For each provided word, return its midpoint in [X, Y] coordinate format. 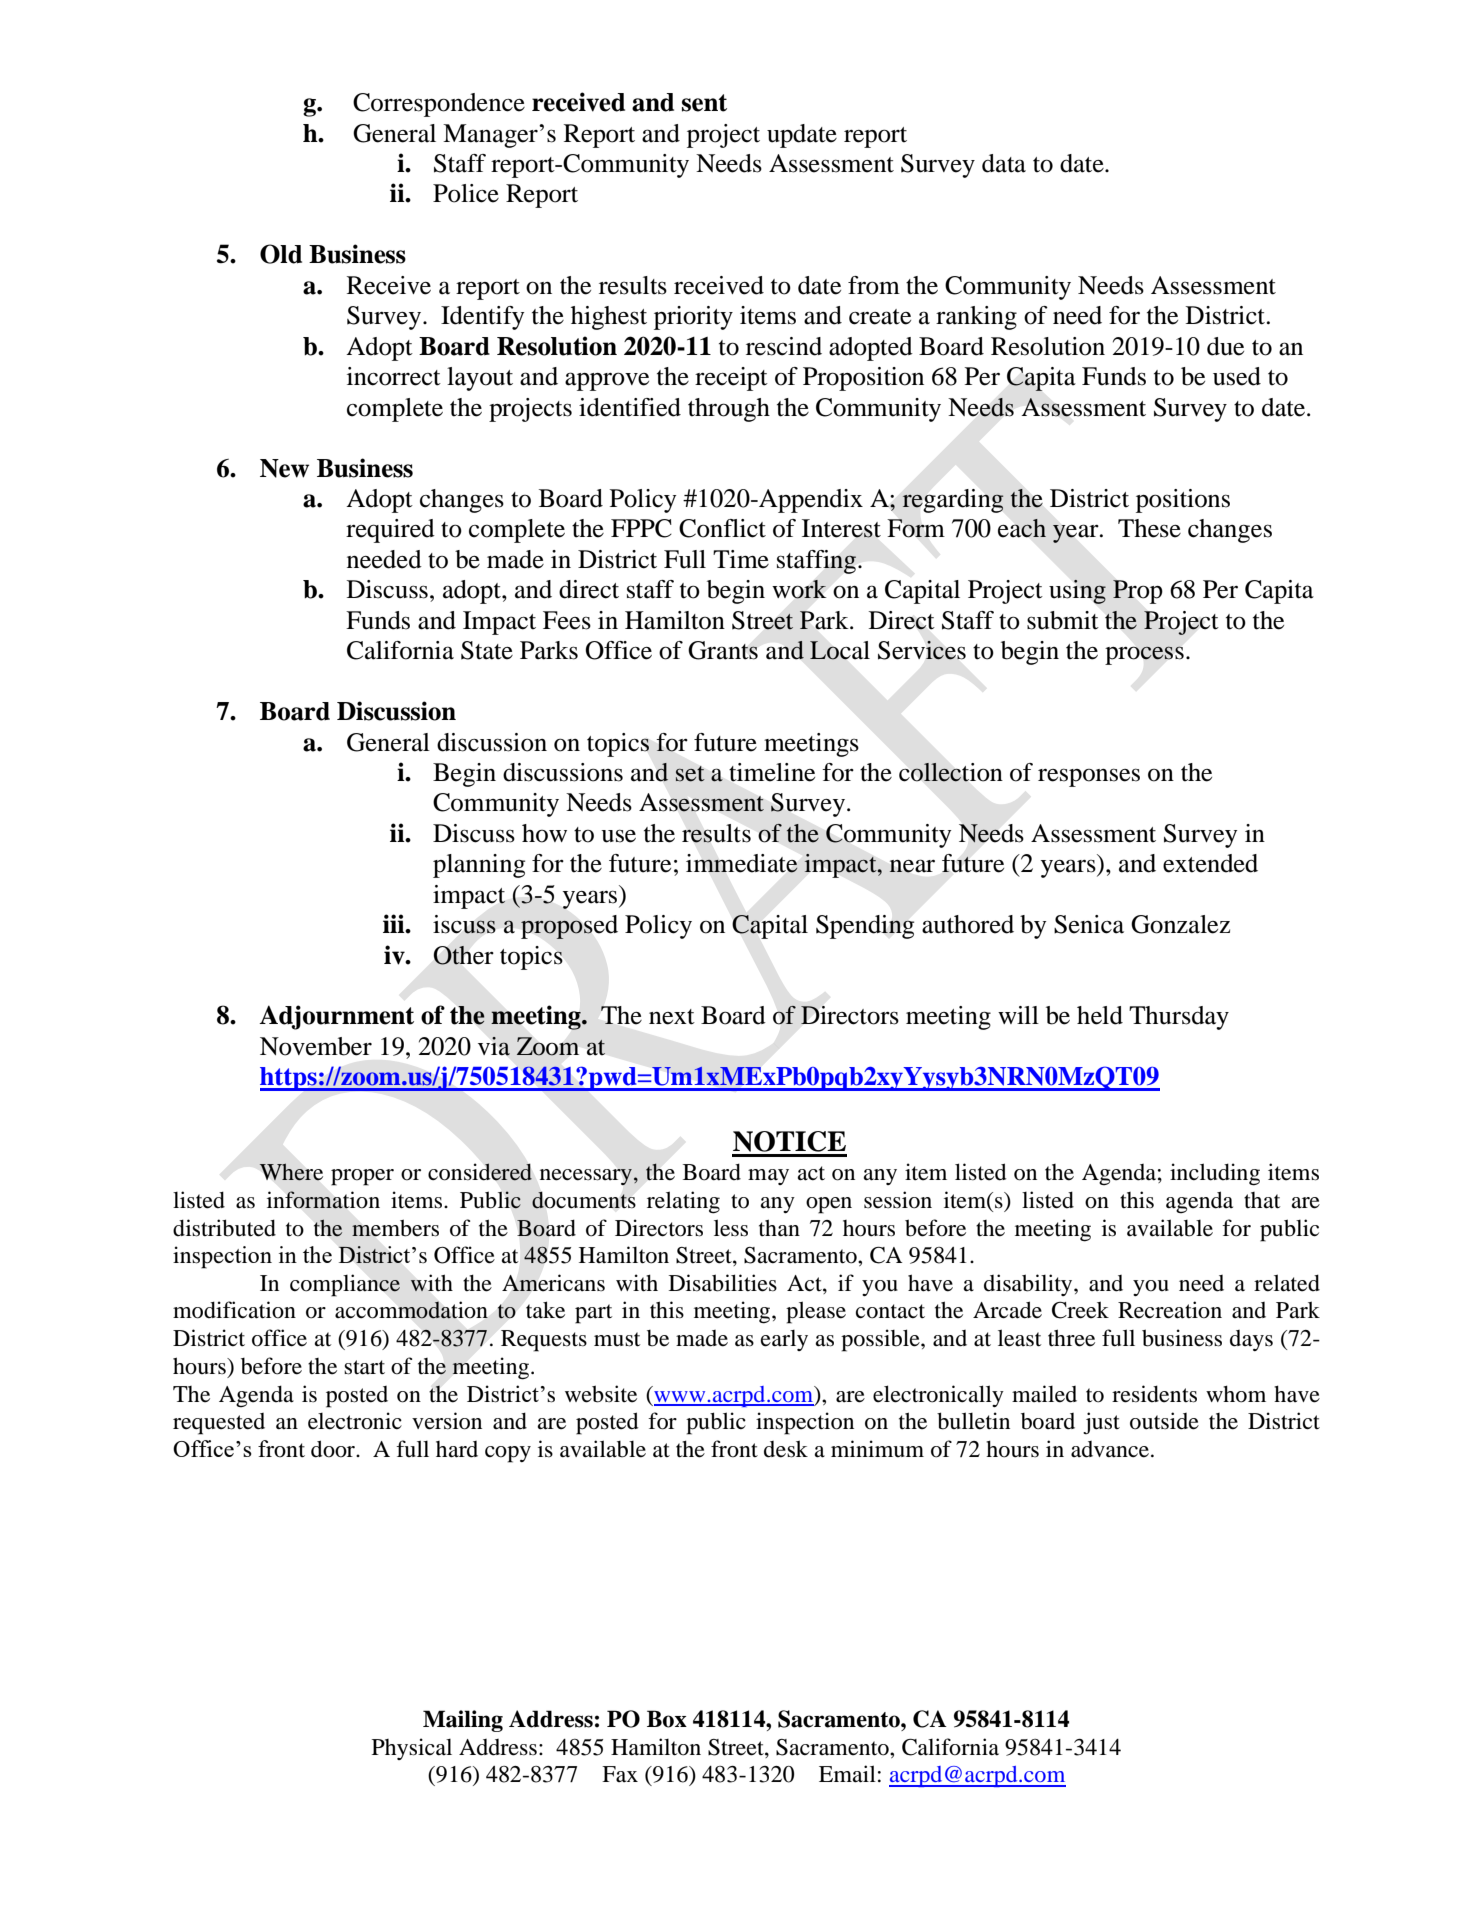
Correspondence [439, 105]
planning [479, 866]
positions [1183, 501]
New [284, 468]
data [1004, 163]
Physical [412, 1749]
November [316, 1046]
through [729, 410]
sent [704, 103]
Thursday [1179, 1018]
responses [1089, 777]
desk [786, 1449]
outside [1164, 1421]
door [334, 1449]
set [690, 774]
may [768, 1177]
